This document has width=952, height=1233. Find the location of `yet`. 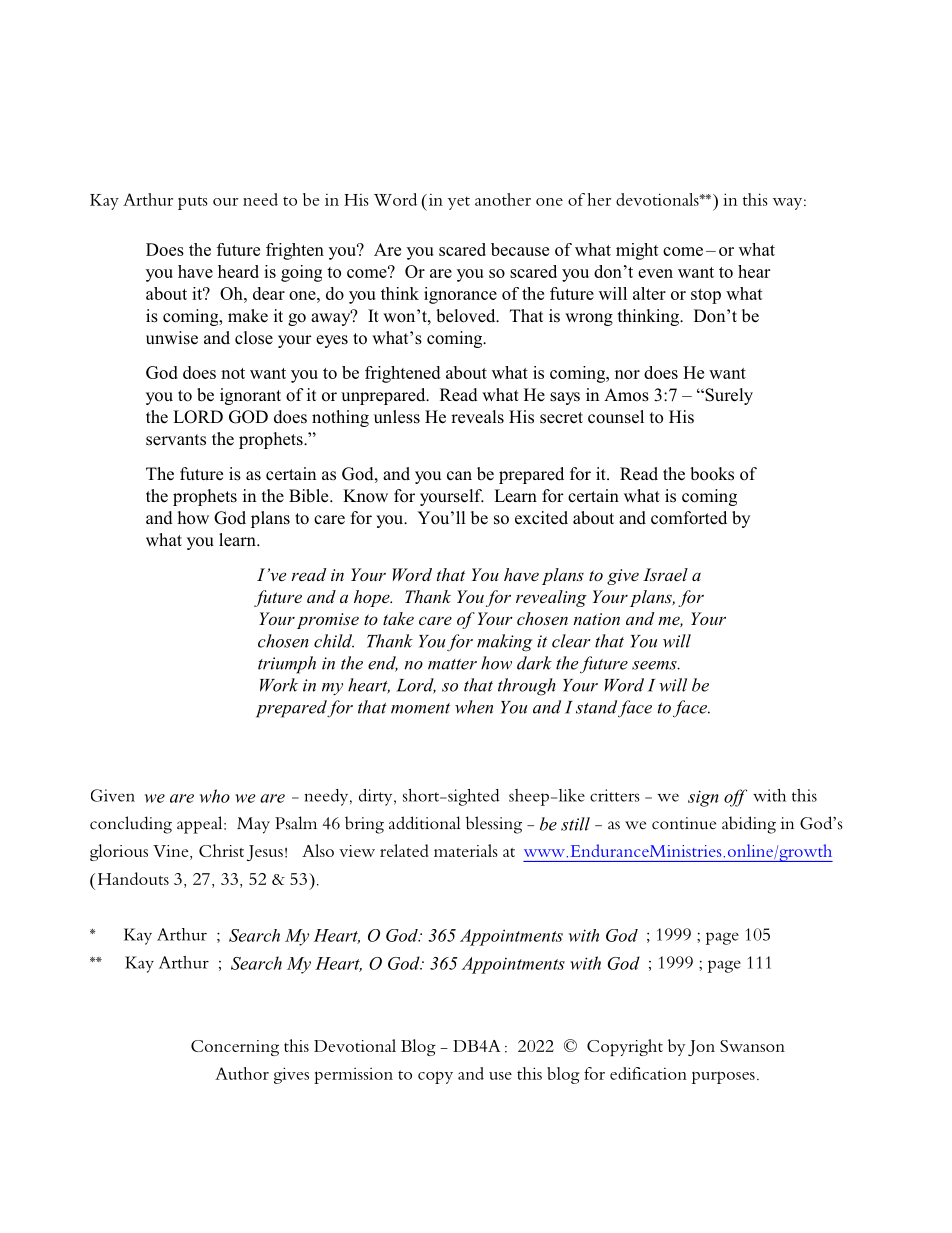

yet is located at coordinates (459, 203).
